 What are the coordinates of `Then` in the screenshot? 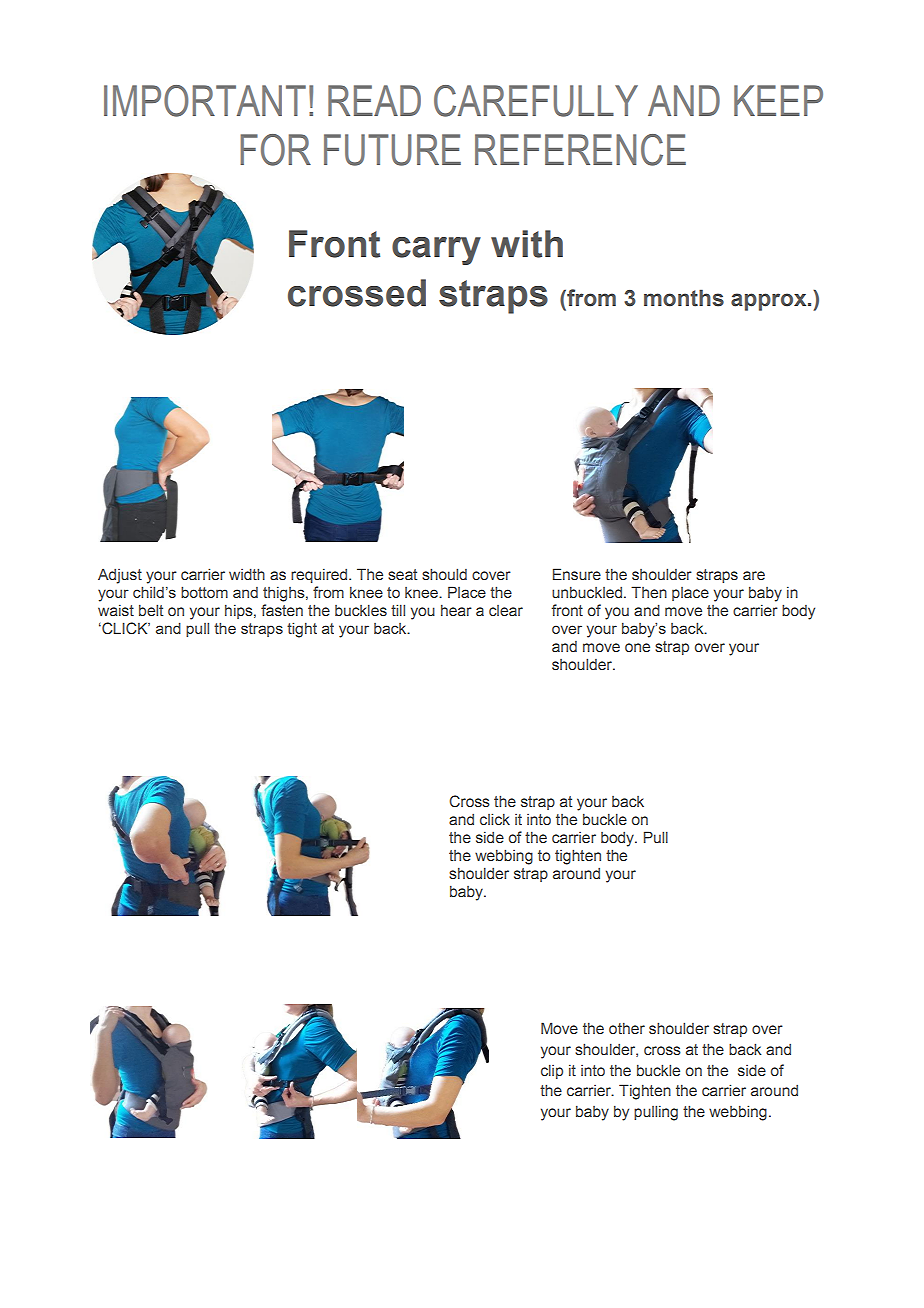 It's located at (649, 592).
